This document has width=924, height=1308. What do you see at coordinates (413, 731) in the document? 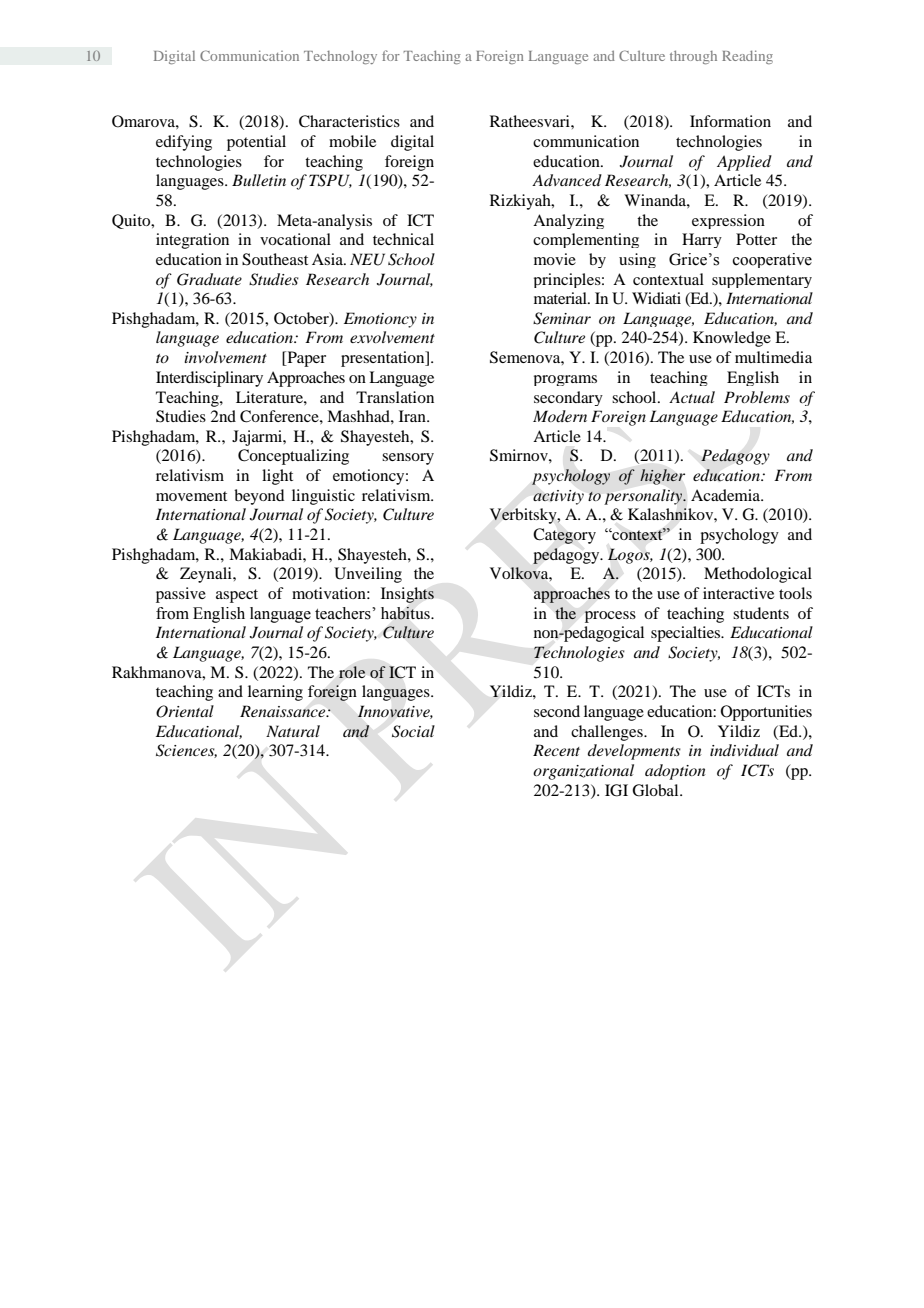
I see `Social` at bounding box center [413, 731].
